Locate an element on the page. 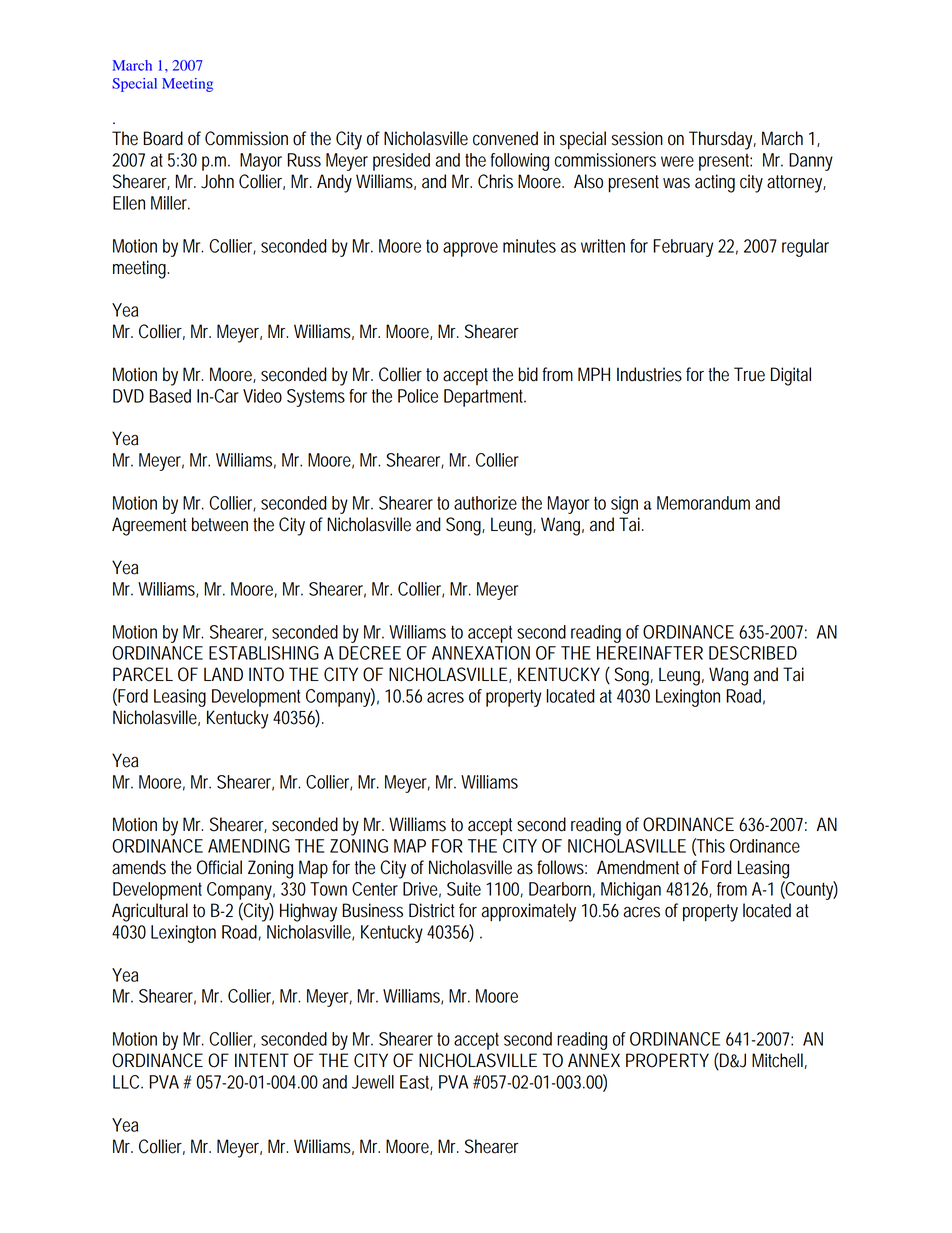  Chris is located at coordinates (495, 181).
